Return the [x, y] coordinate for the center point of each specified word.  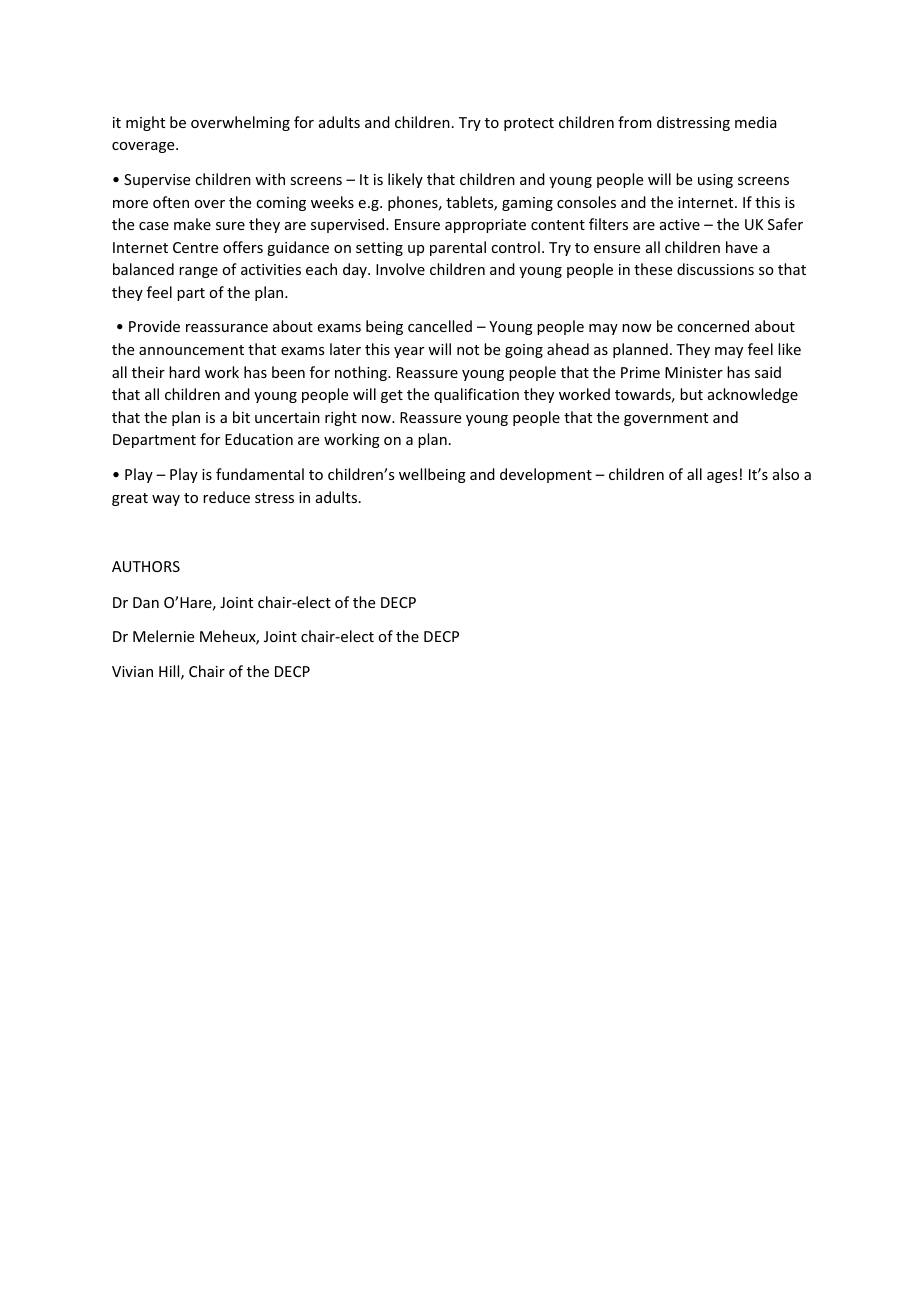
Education [259, 439]
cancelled [440, 326]
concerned [713, 326]
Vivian [132, 671]
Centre [195, 247]
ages [722, 477]
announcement [191, 350]
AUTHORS [146, 566]
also [786, 474]
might [145, 123]
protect [529, 124]
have [742, 247]
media [756, 122]
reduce [226, 497]
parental [458, 248]
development [546, 475]
